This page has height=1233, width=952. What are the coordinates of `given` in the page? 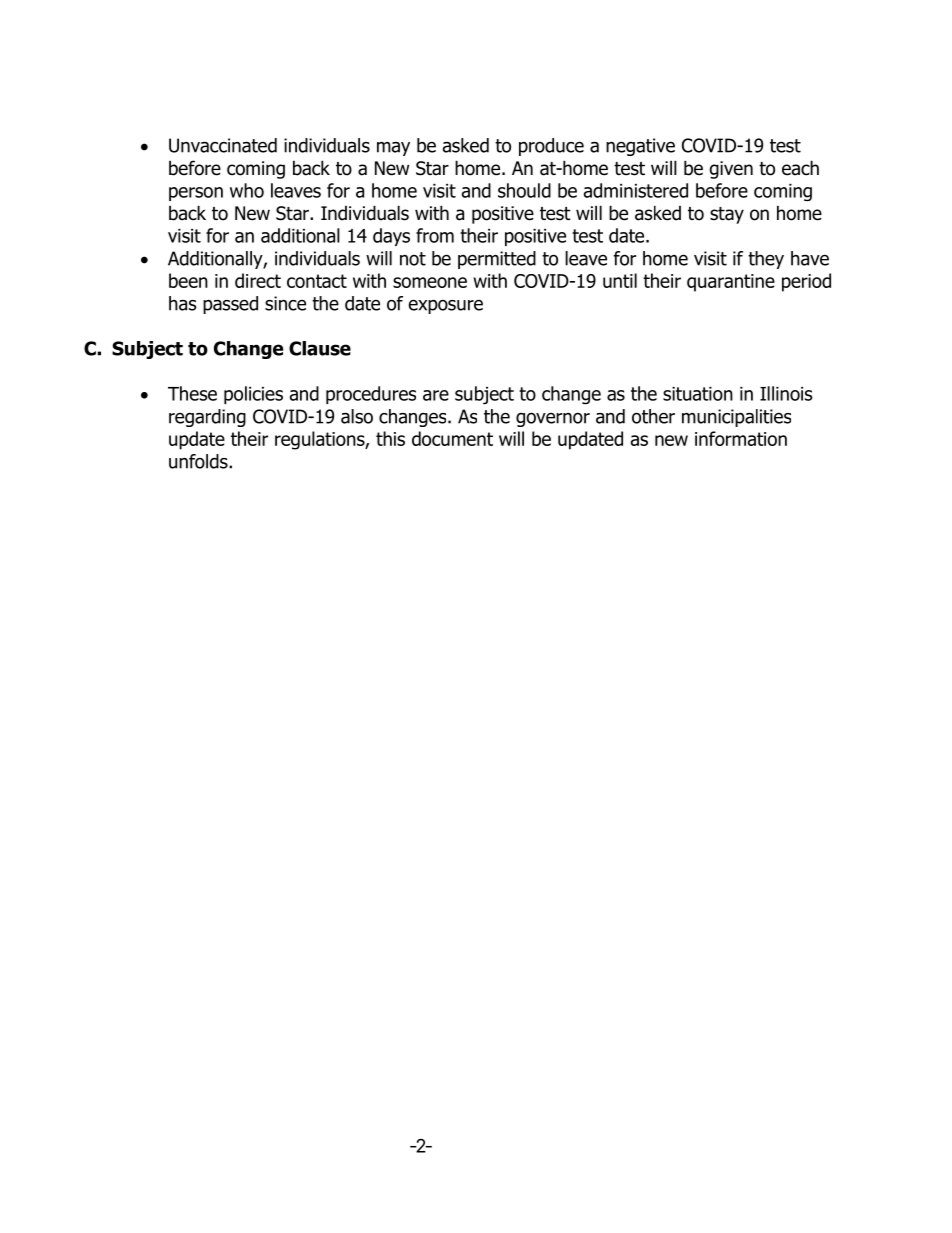 It's located at (731, 170).
